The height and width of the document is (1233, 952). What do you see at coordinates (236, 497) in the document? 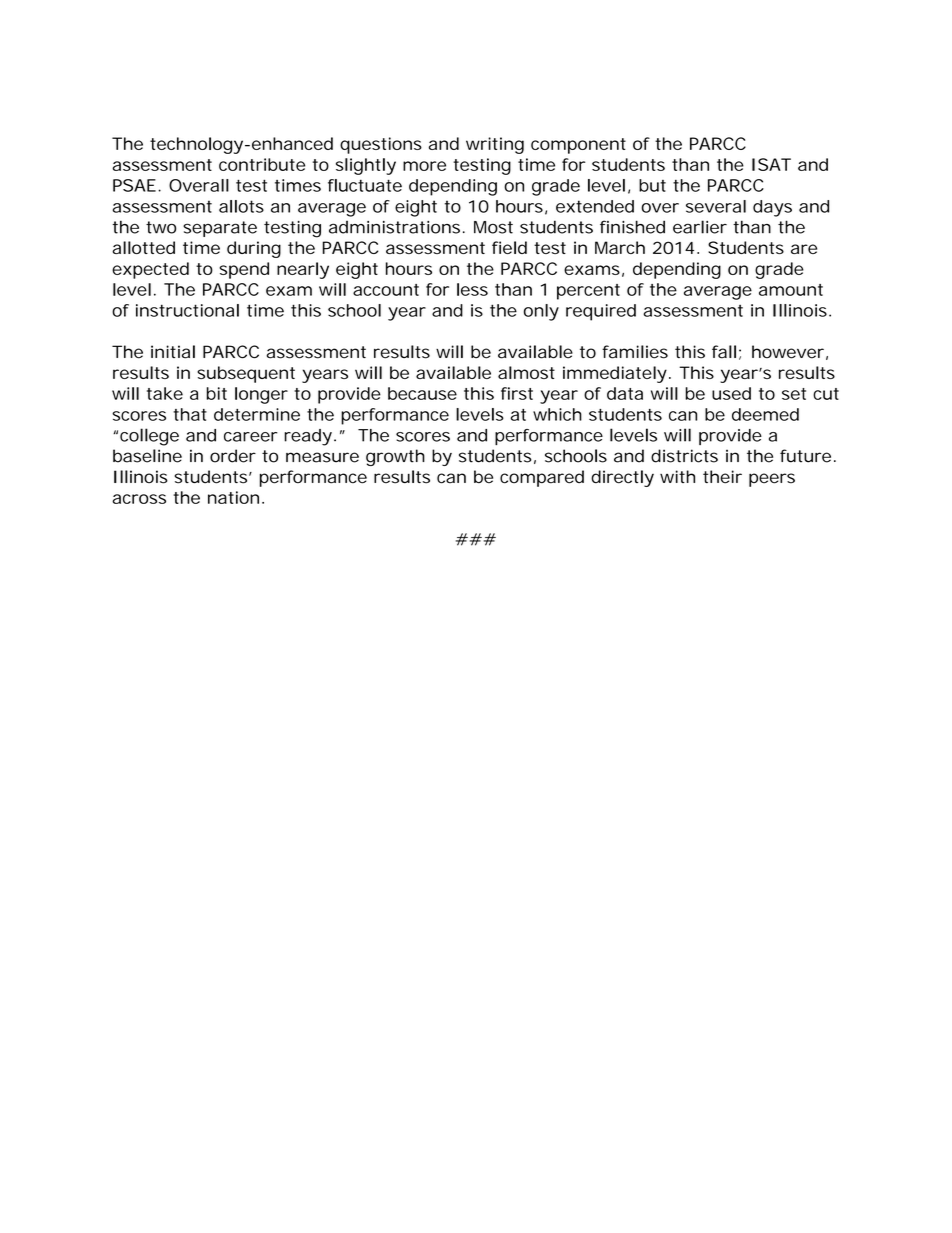
I see `nation` at bounding box center [236, 497].
